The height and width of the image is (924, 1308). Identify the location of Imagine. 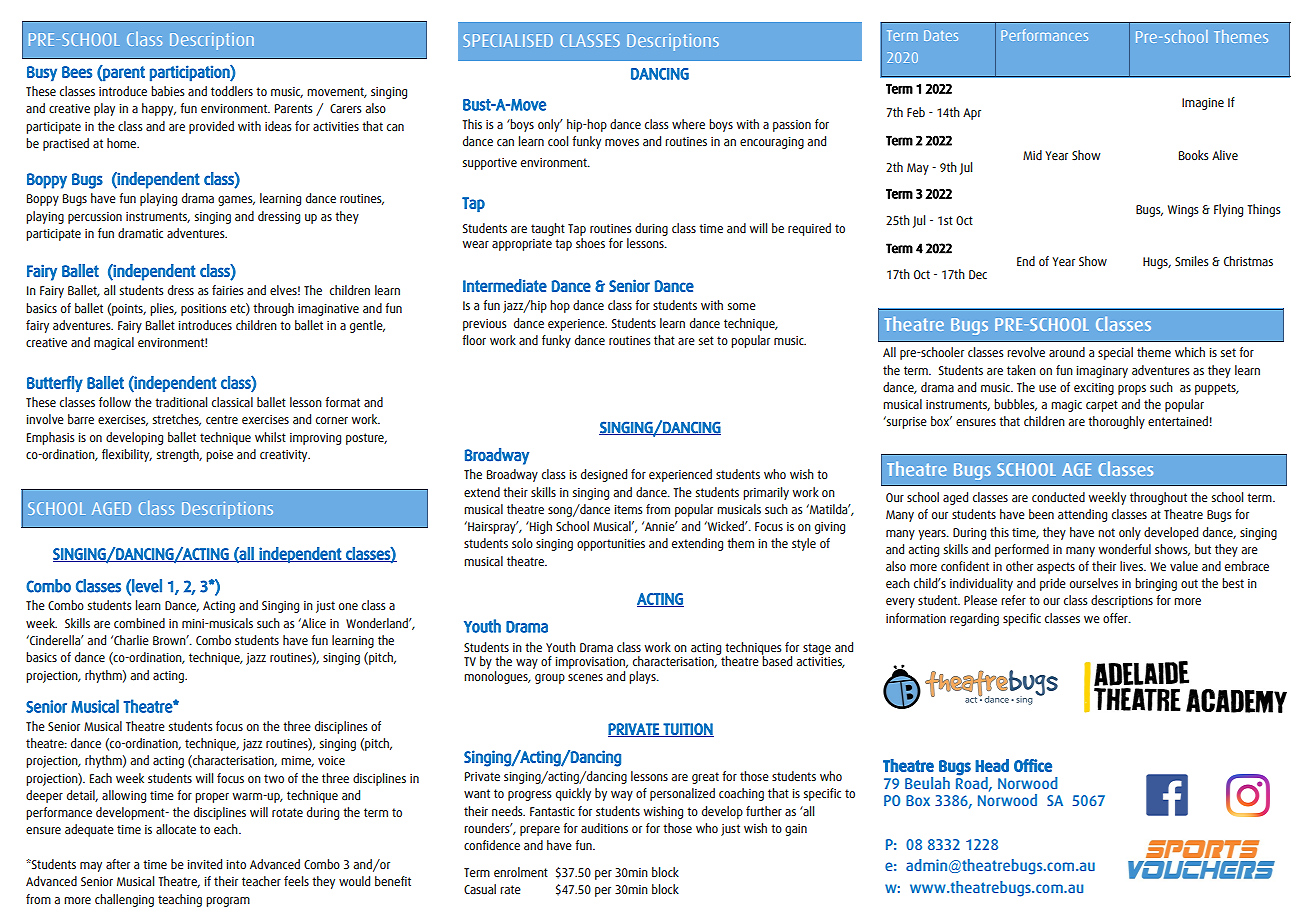
(1203, 104).
